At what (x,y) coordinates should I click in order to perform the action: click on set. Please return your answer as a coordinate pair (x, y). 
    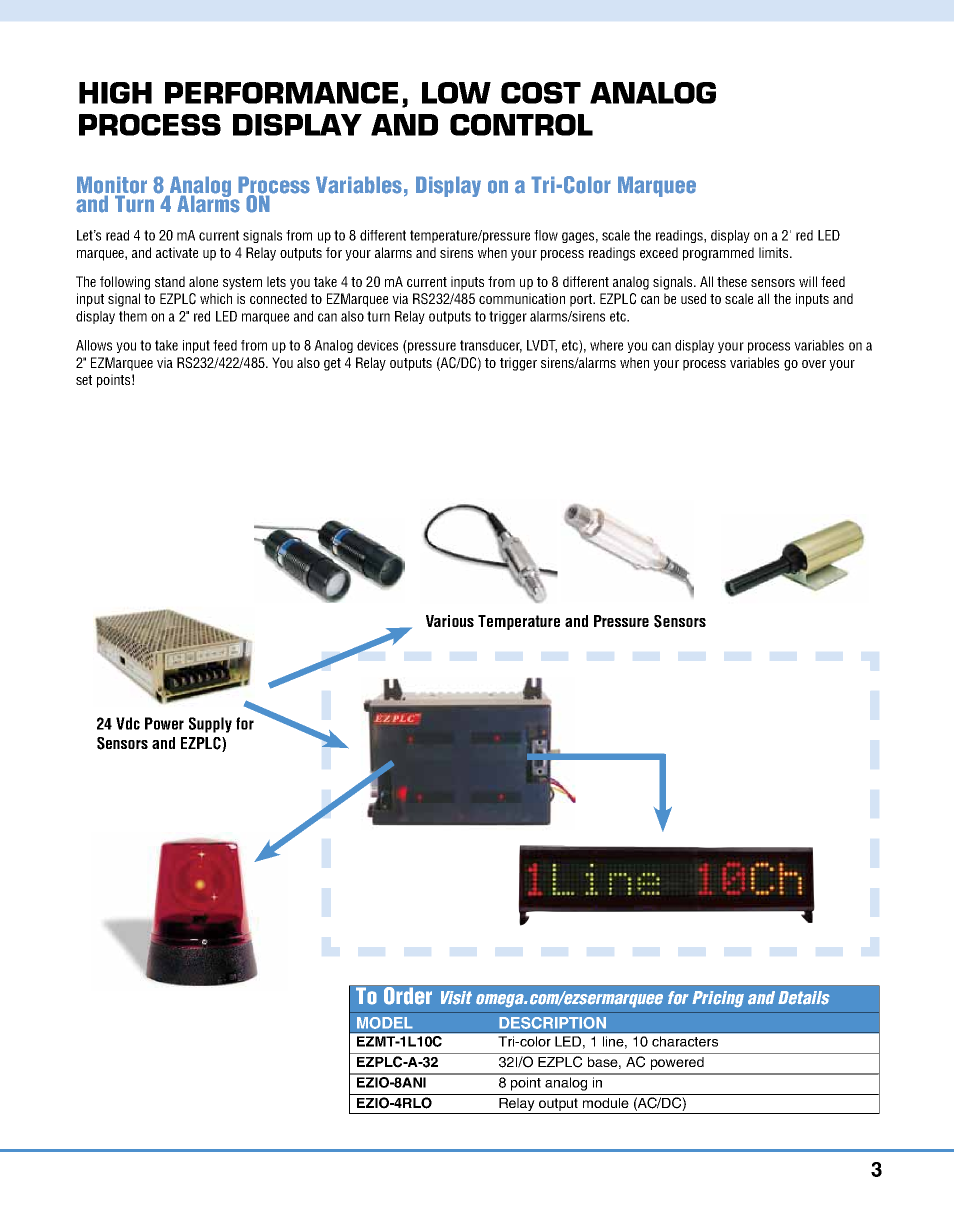
    Looking at the image, I should click on (84, 380).
